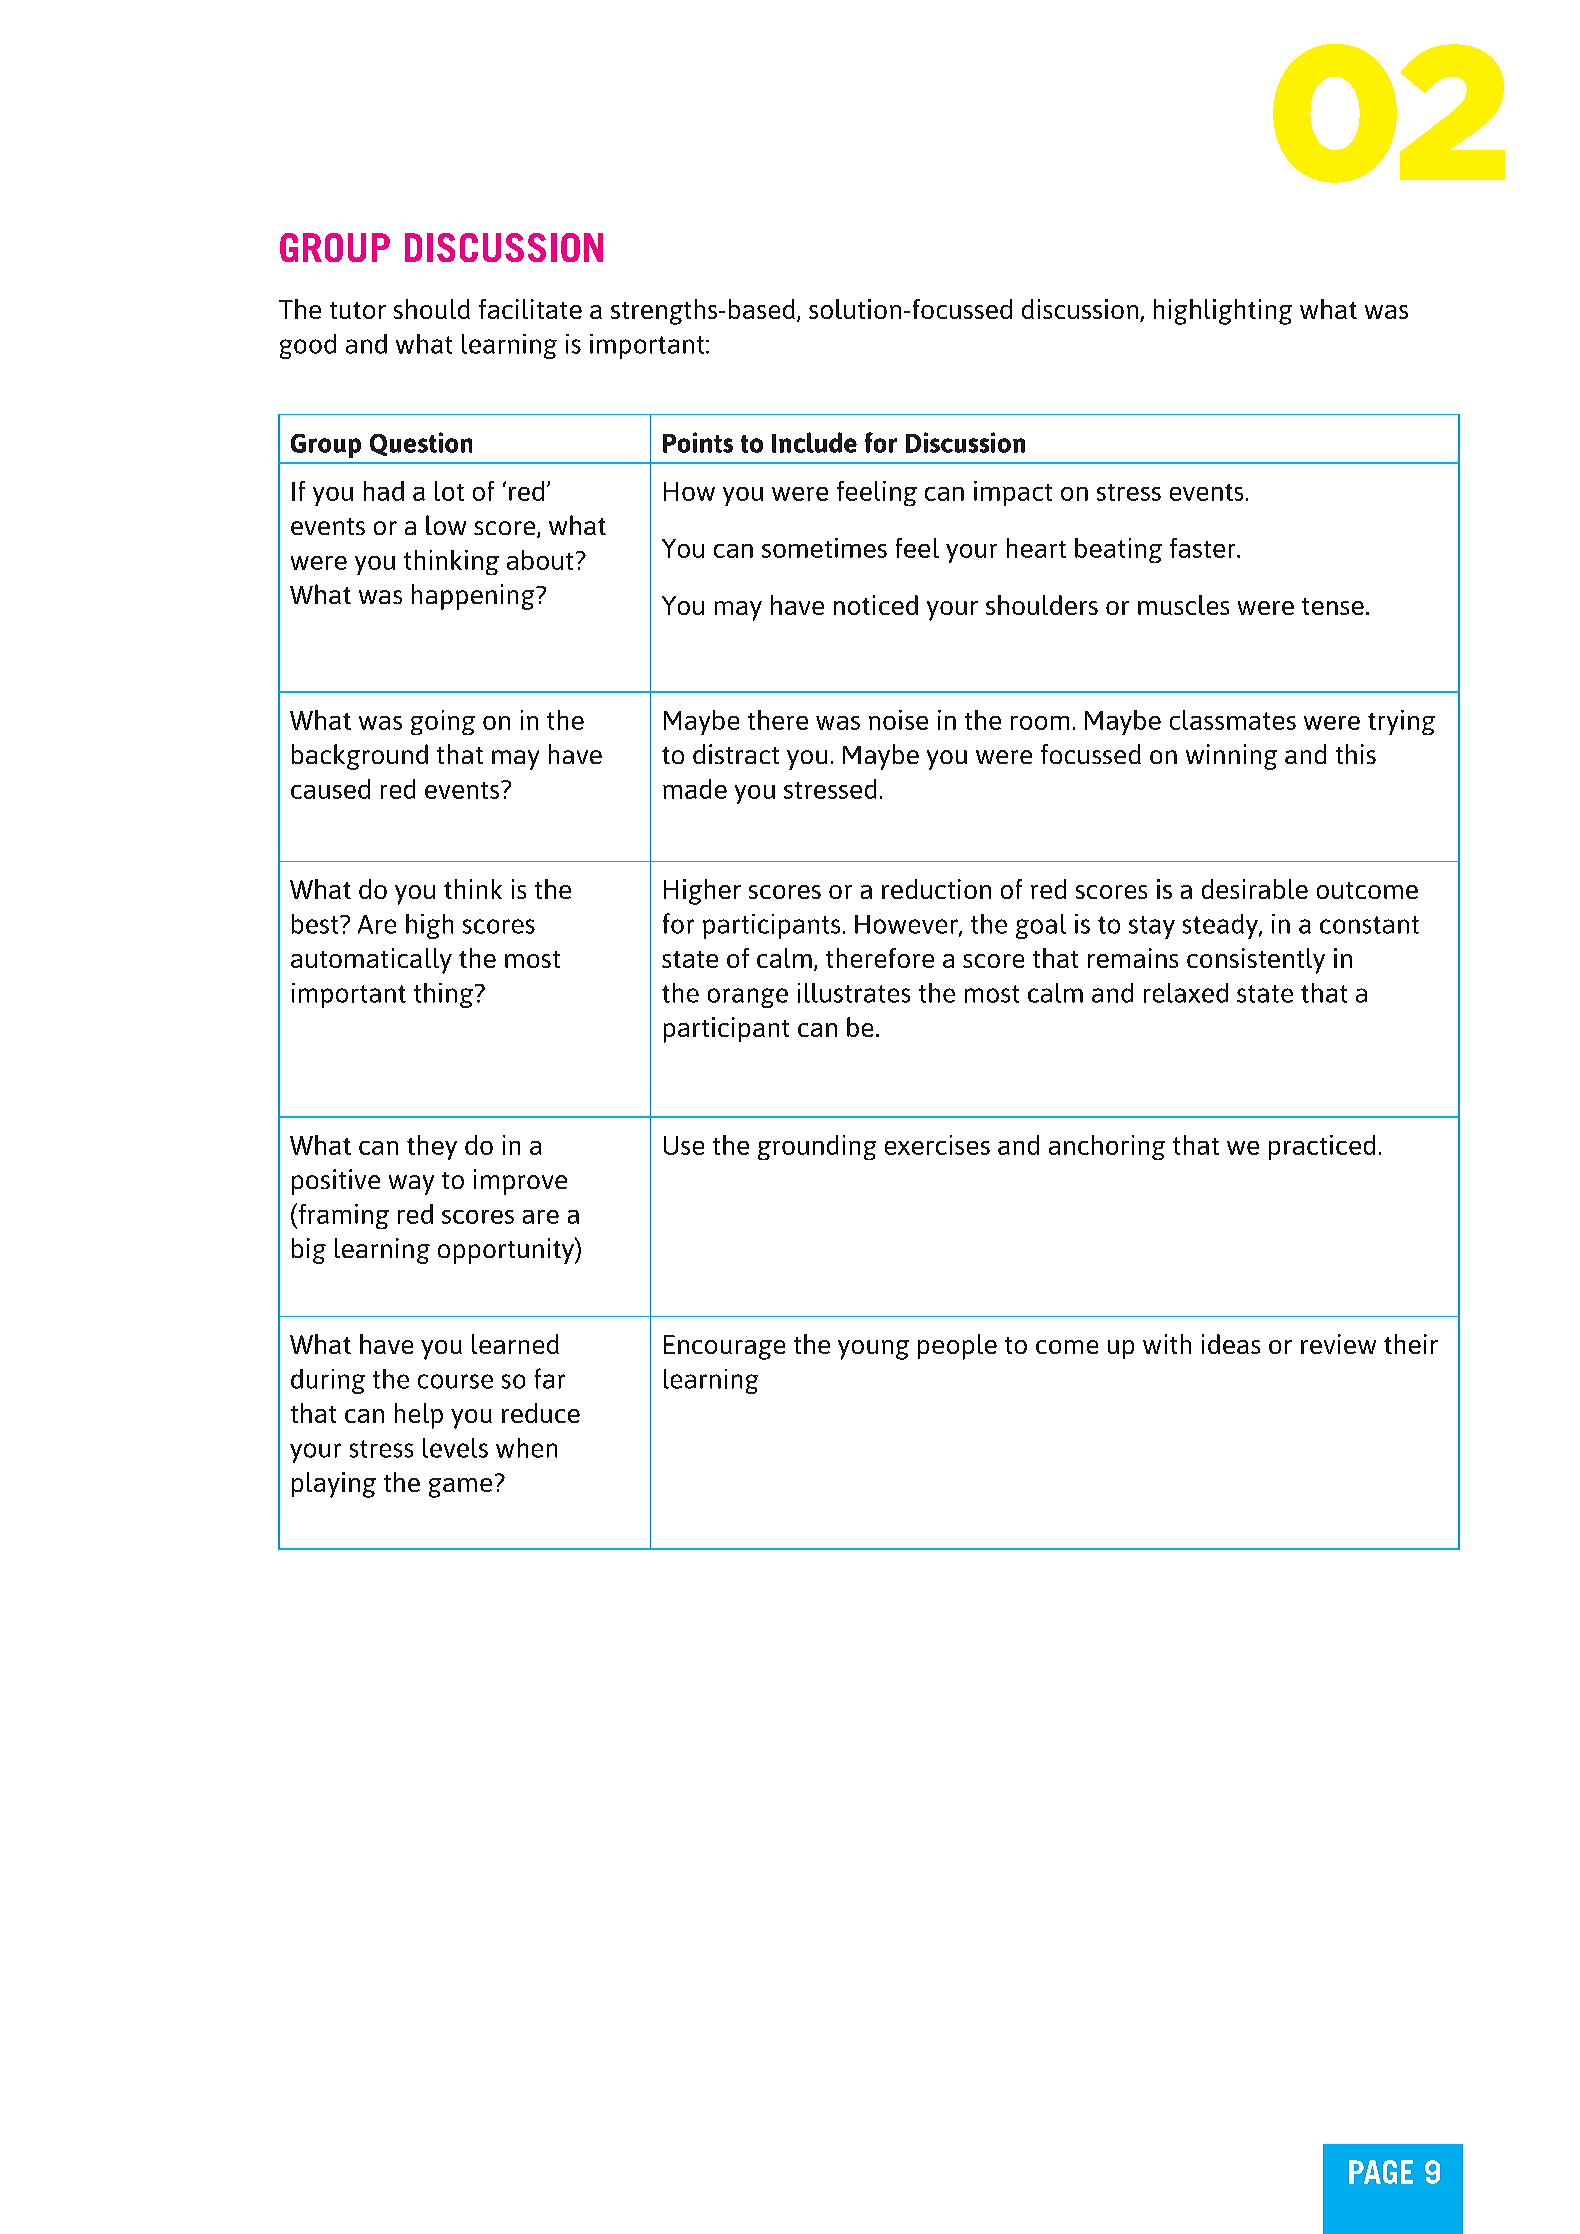  Describe the element at coordinates (1231, 1344) in the screenshot. I see `ideas` at that location.
